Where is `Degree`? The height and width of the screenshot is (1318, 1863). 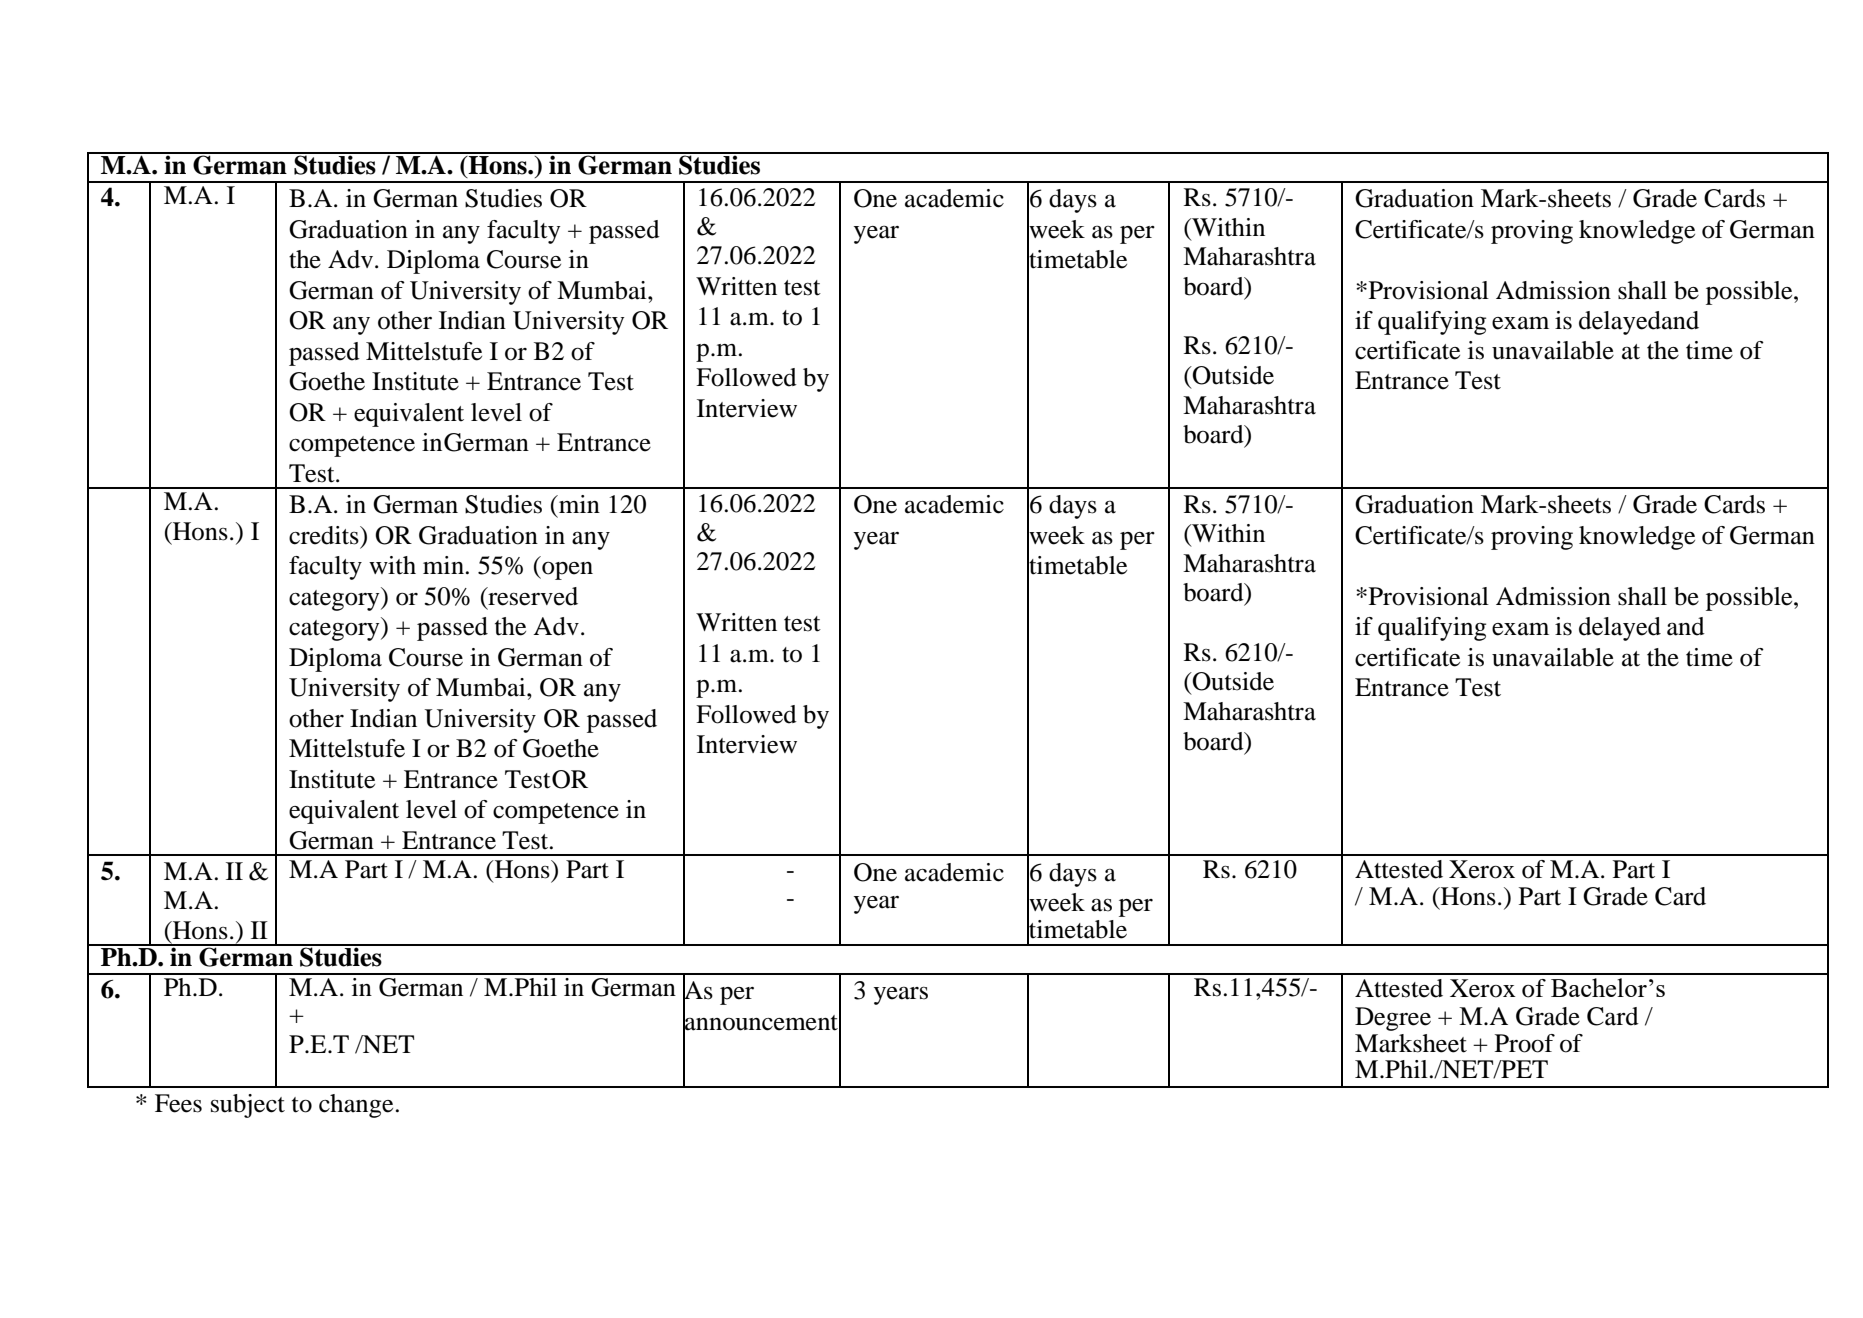 Degree is located at coordinates (1393, 1019).
